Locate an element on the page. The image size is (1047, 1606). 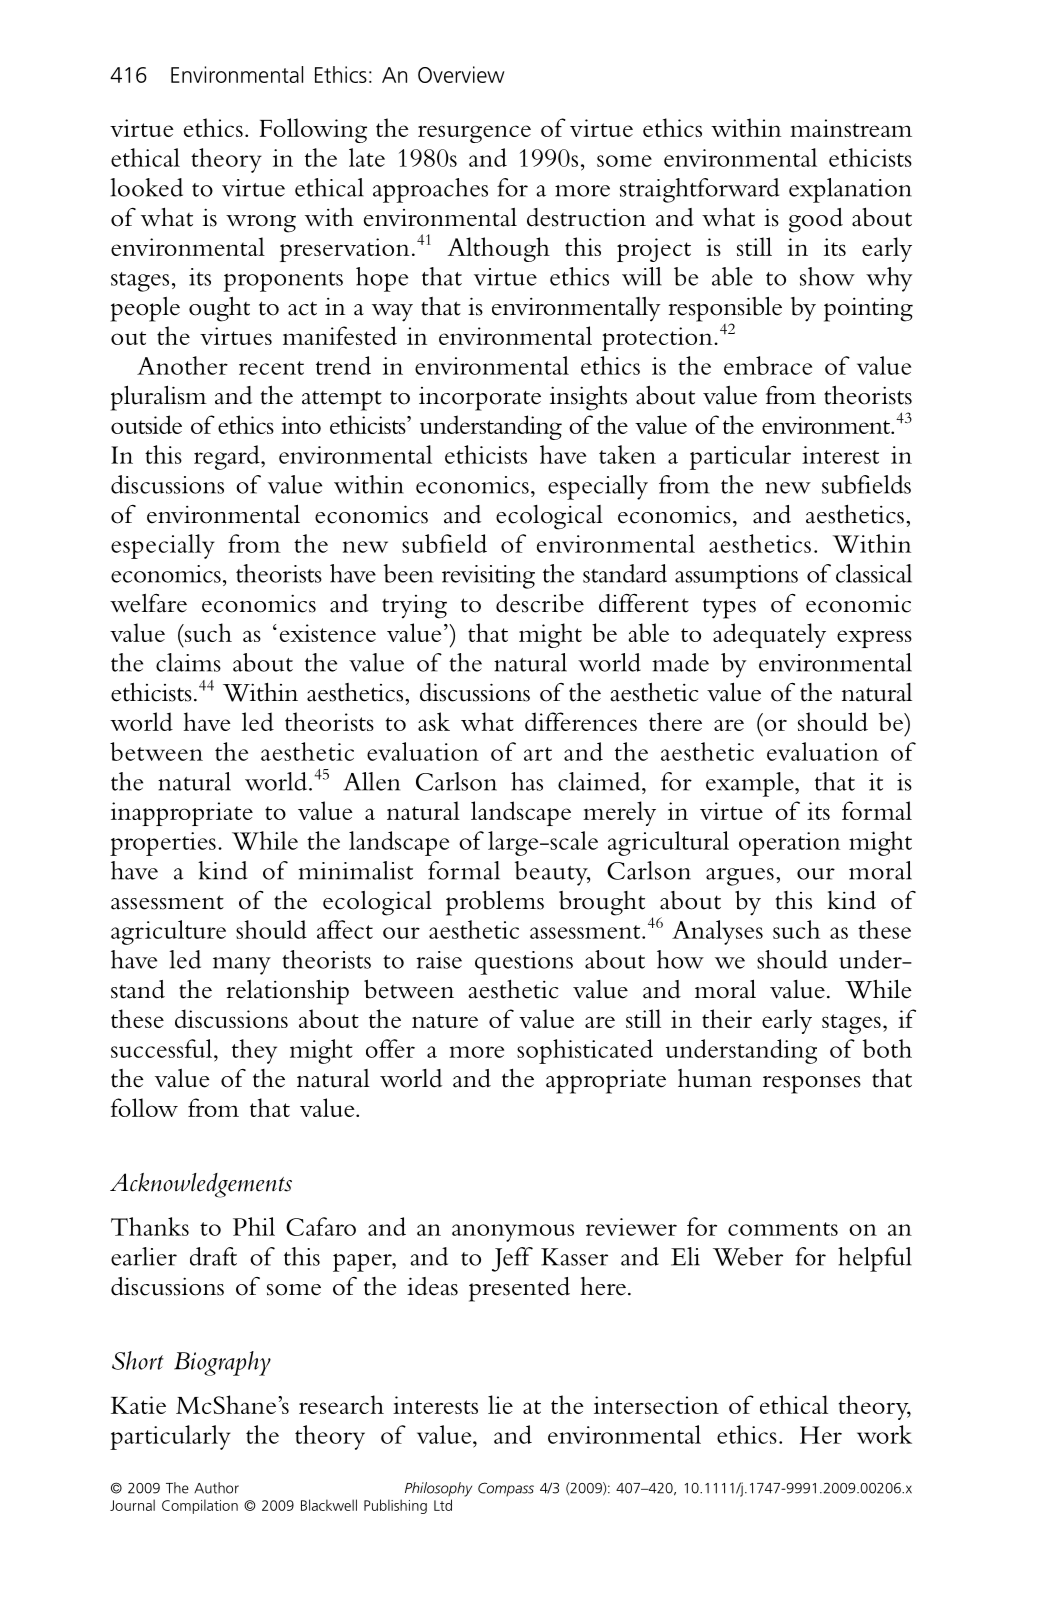
resurgence is located at coordinates (474, 134).
